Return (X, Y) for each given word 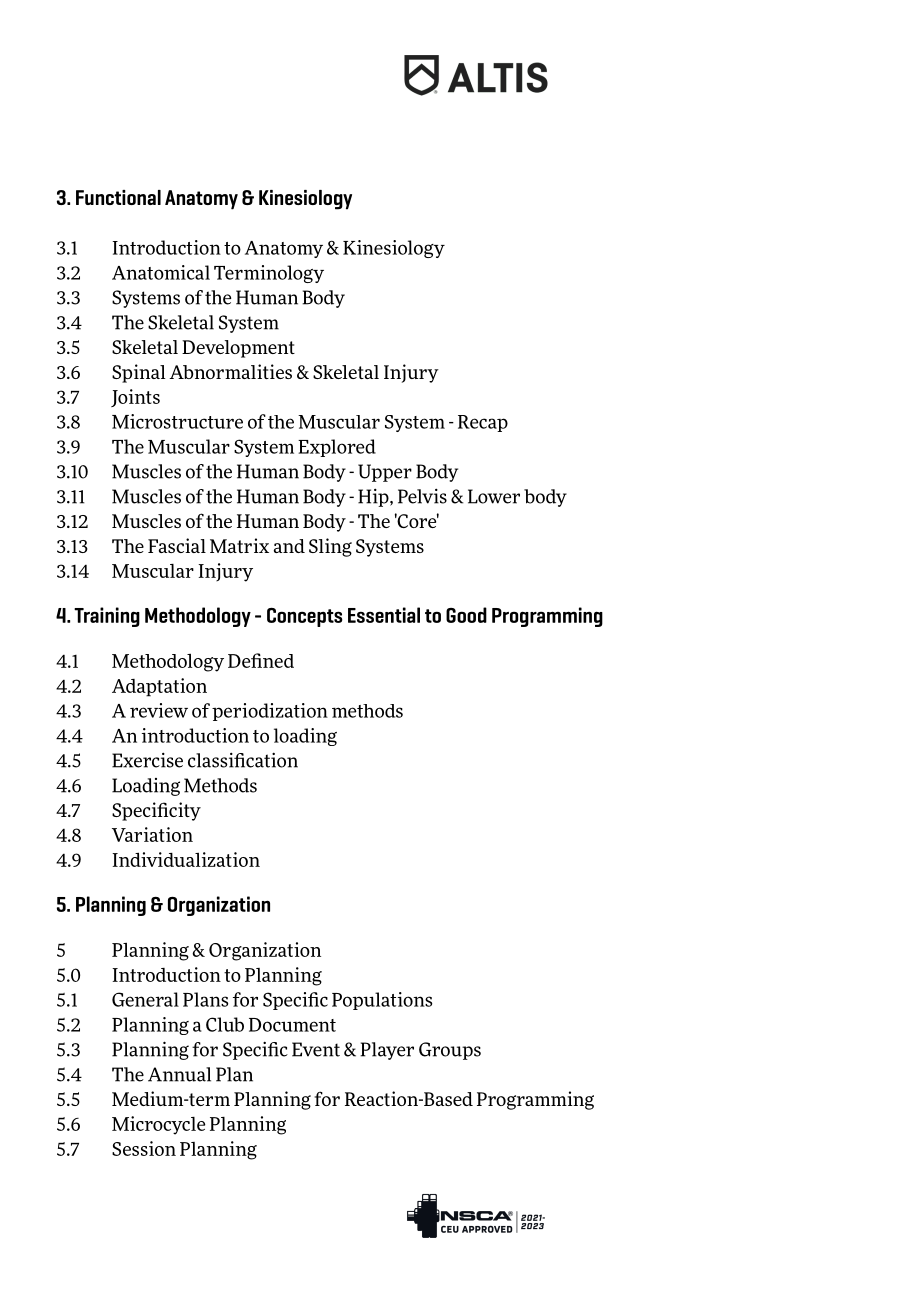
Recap (483, 423)
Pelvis (422, 496)
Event (316, 1049)
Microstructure (177, 421)
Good (466, 615)
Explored (337, 448)
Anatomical (161, 272)
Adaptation (159, 687)
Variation (152, 834)
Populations (382, 1001)
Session (144, 1148)
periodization (270, 712)
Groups (450, 1051)
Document (292, 1025)
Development (238, 349)
